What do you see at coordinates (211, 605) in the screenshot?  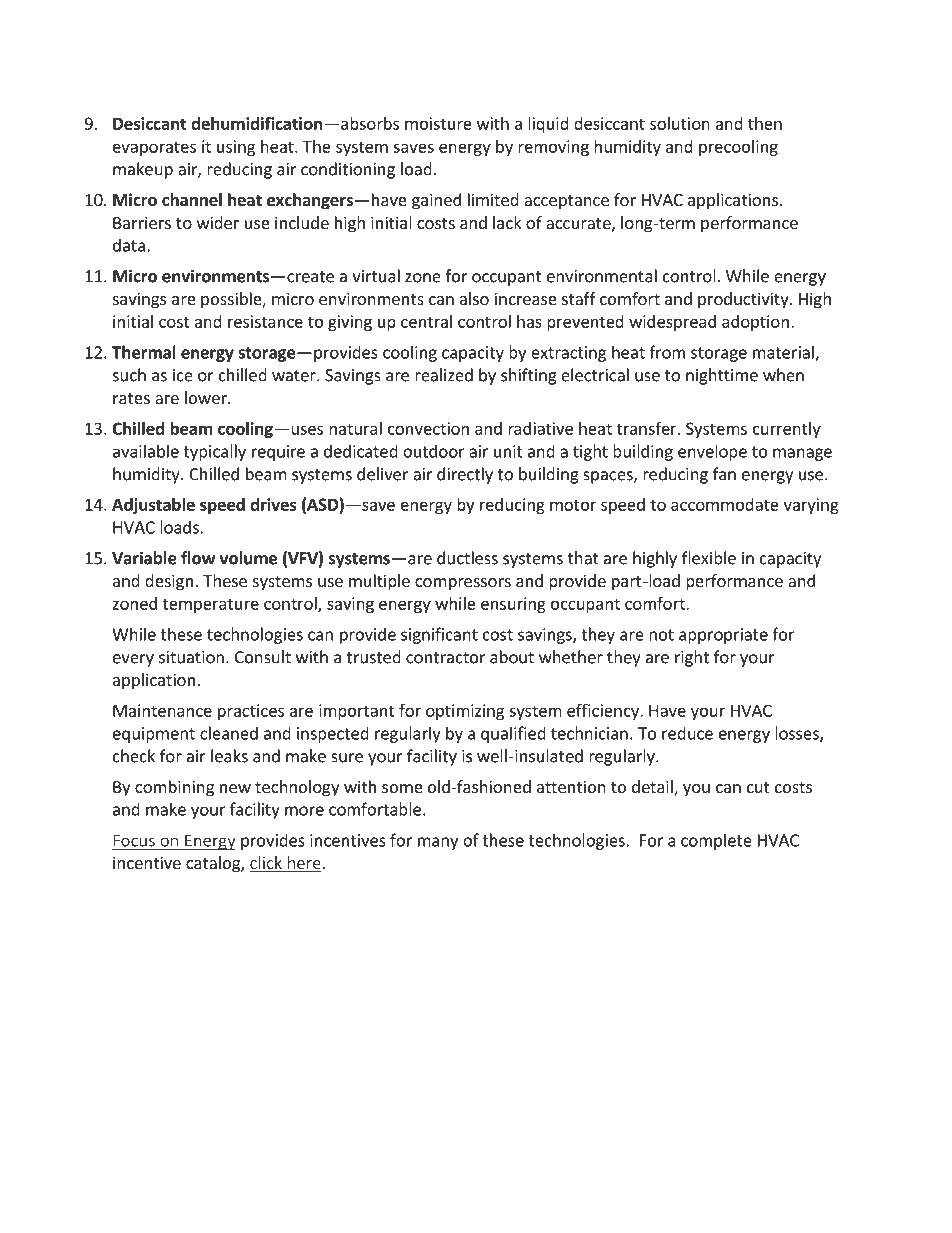 I see `temperature` at bounding box center [211, 605].
